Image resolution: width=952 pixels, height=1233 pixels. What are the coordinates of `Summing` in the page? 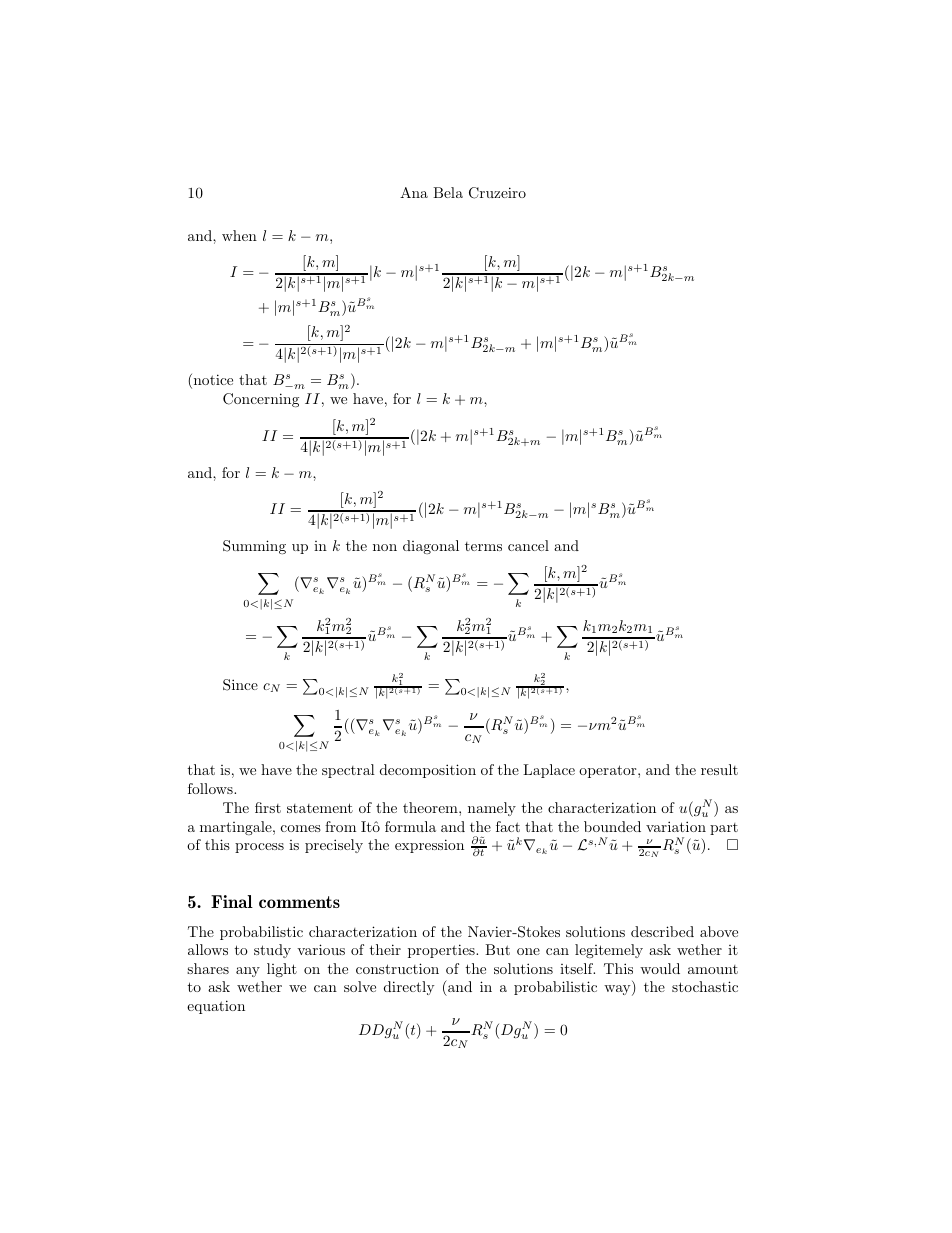 It's located at (254, 547).
